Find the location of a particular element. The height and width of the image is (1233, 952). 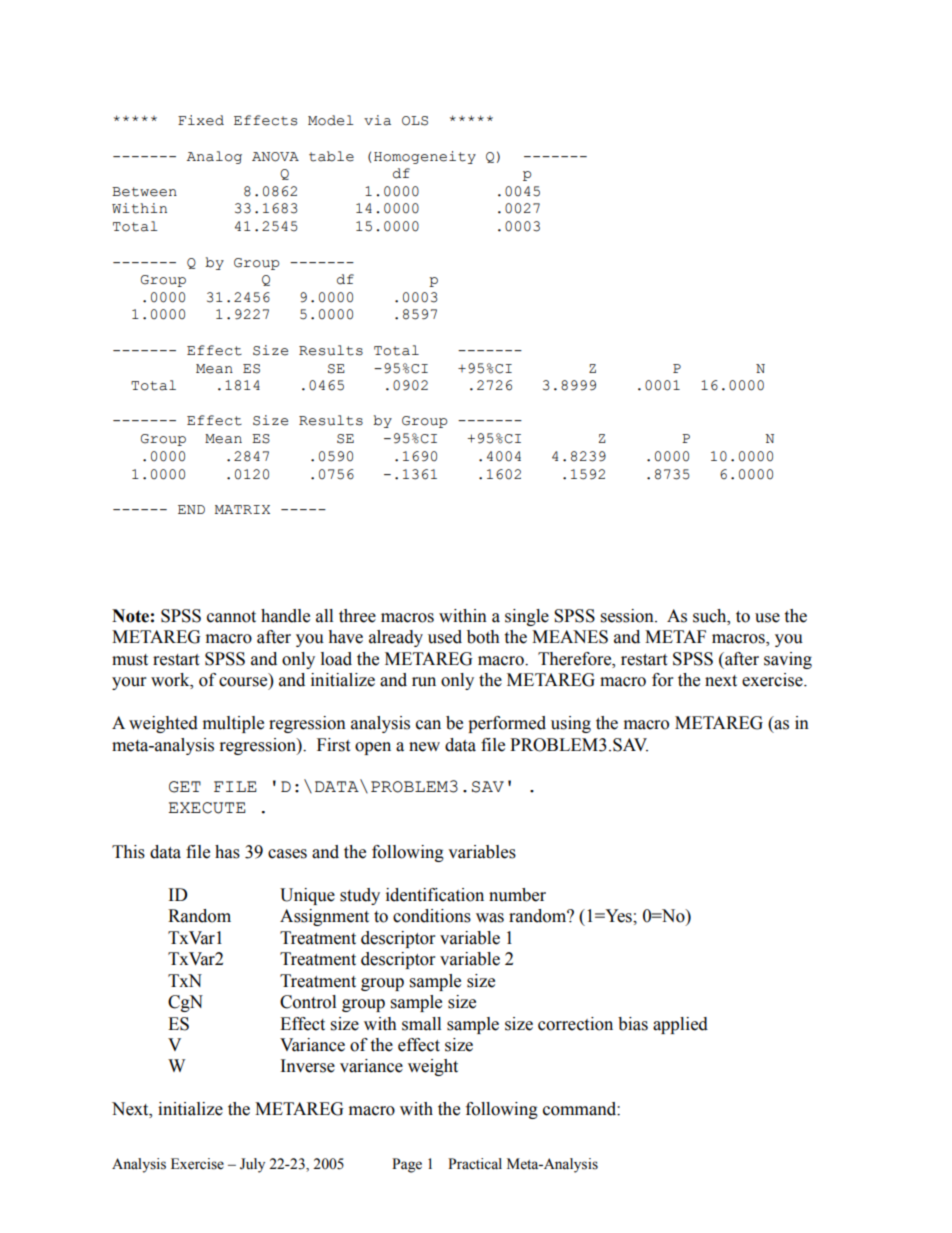

saving is located at coordinates (788, 660).
